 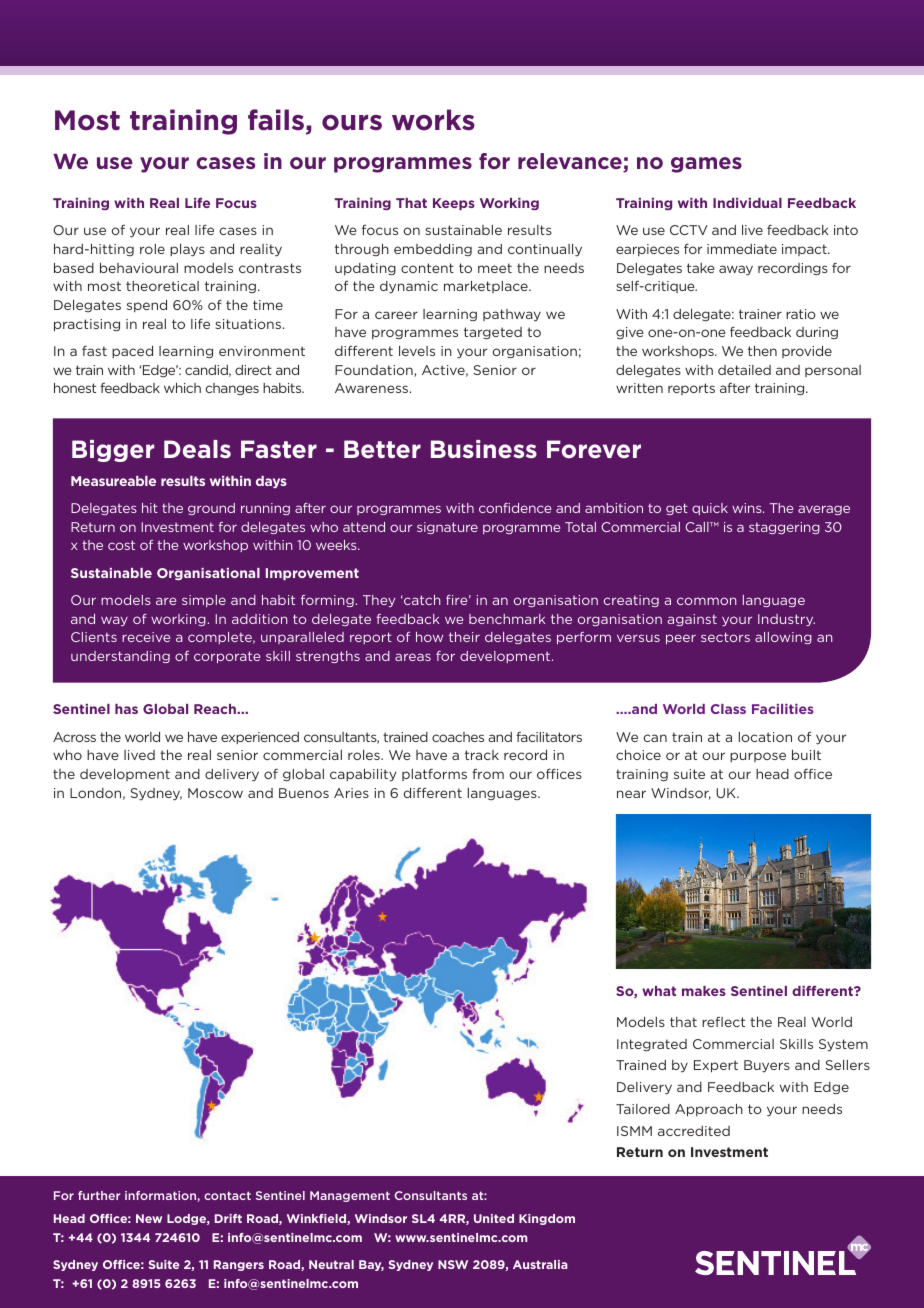 What do you see at coordinates (494, 1218) in the screenshot?
I see `United` at bounding box center [494, 1218].
